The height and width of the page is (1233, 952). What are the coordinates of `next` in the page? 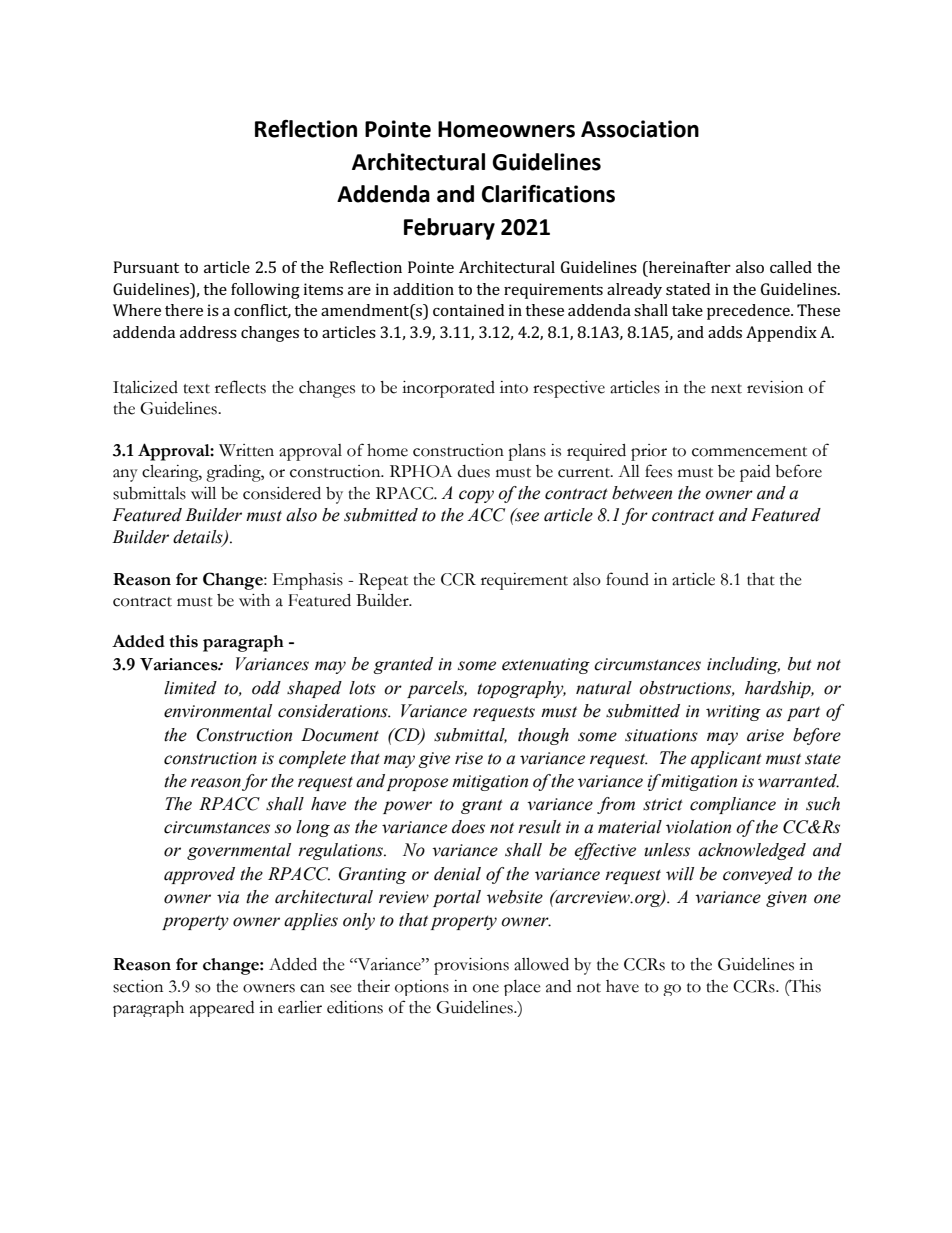 It's located at (726, 389).
